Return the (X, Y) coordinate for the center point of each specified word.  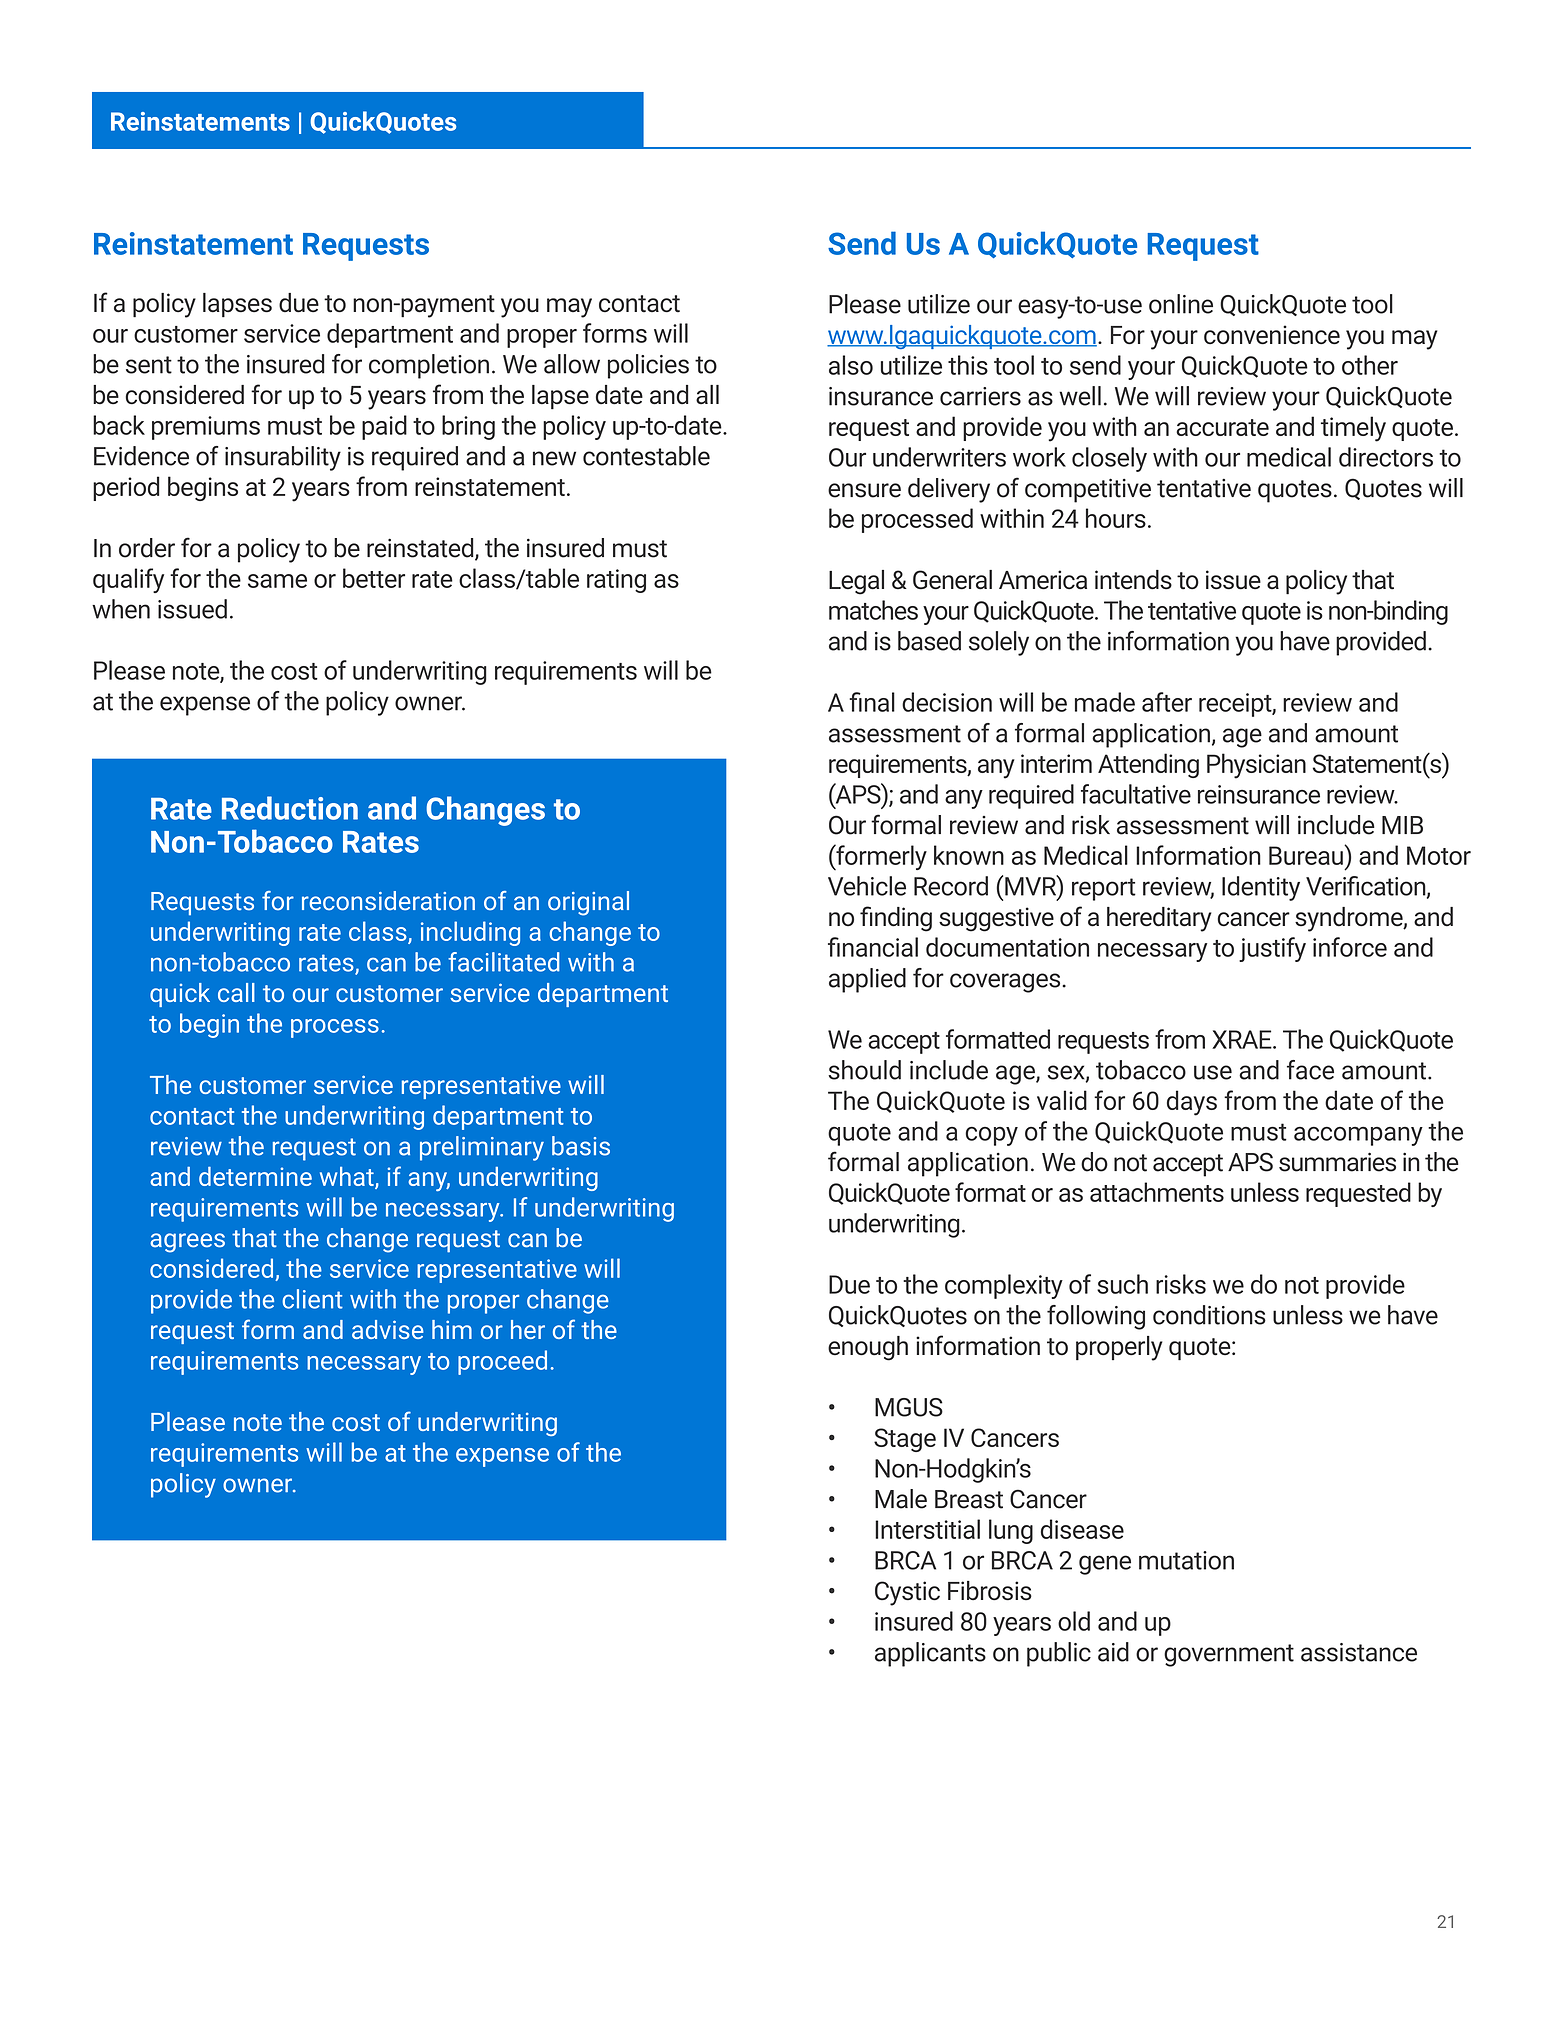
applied (867, 980)
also (851, 365)
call (236, 992)
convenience (1272, 335)
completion (429, 366)
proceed (502, 1362)
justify (1272, 949)
